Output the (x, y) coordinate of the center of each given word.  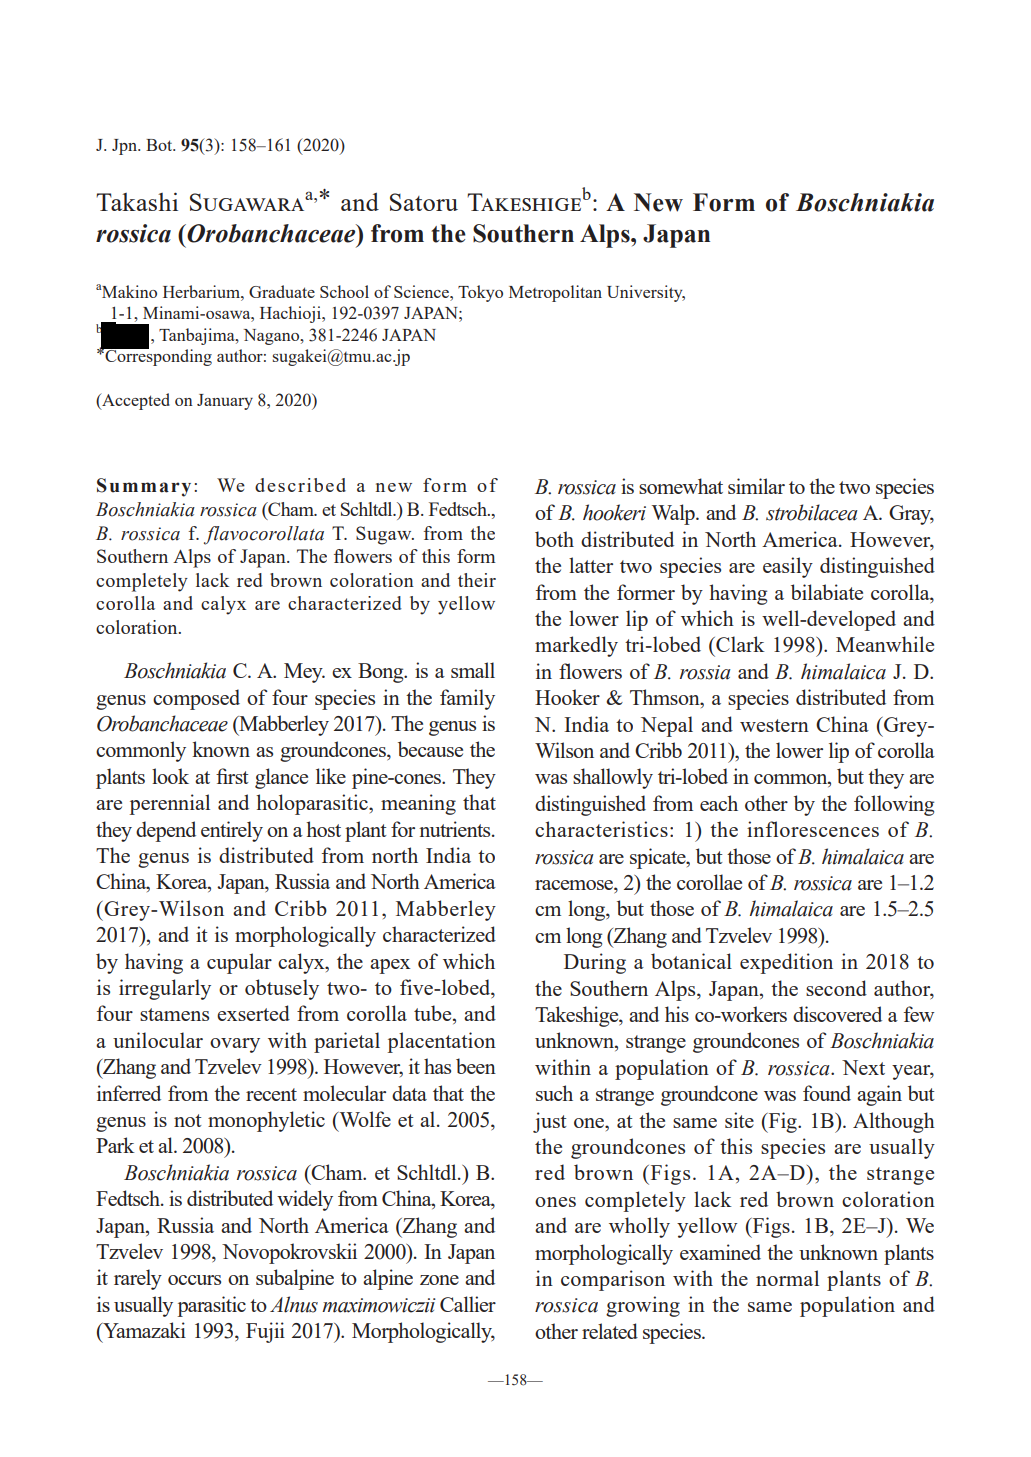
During (595, 963)
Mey (304, 673)
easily (788, 567)
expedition (786, 963)
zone (439, 1280)
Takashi (137, 201)
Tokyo (480, 293)
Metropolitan (555, 293)
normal (787, 1278)
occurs (194, 1280)
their (477, 580)
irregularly (165, 989)
